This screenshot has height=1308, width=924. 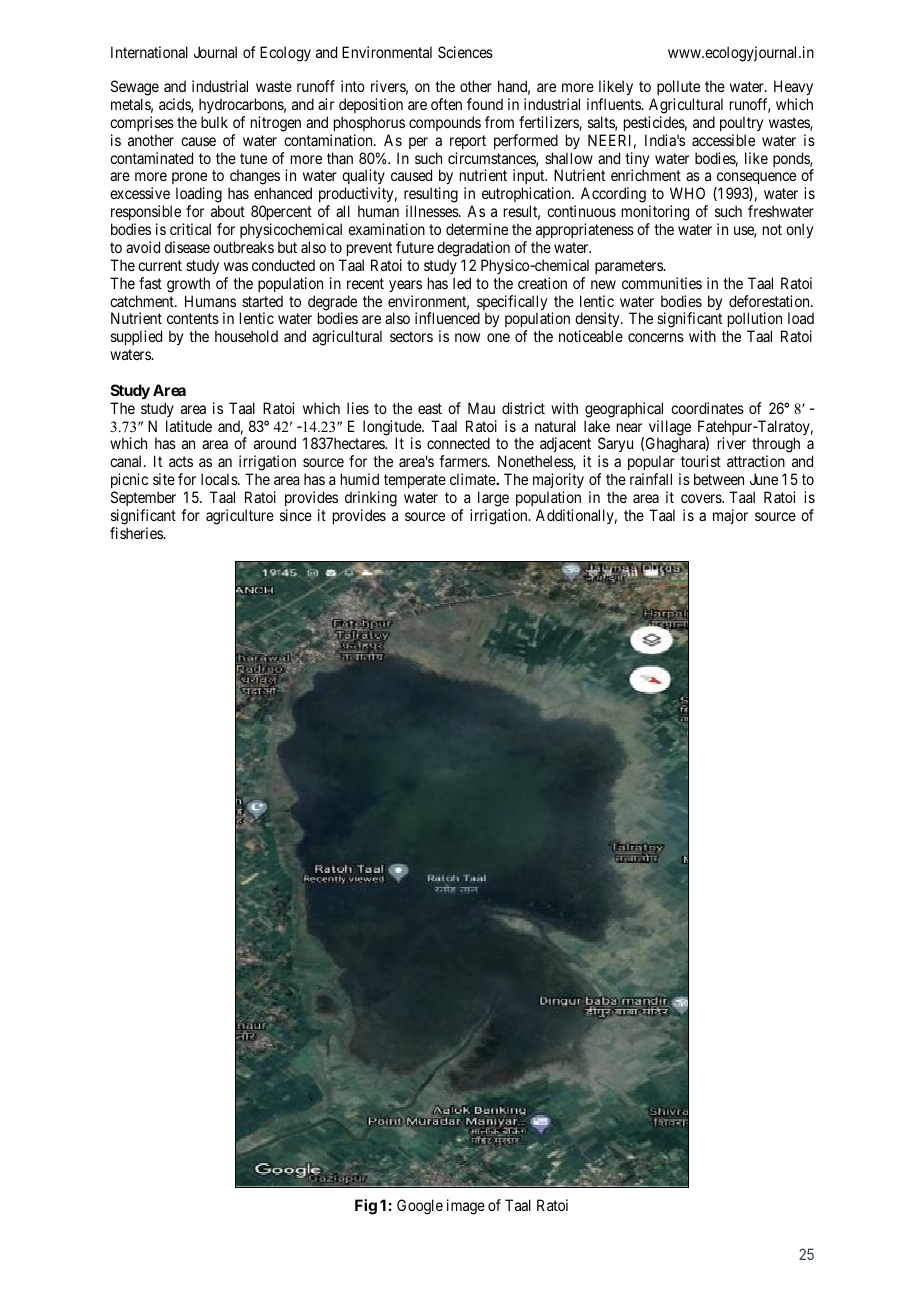 What do you see at coordinates (446, 104) in the screenshot?
I see `often` at bounding box center [446, 104].
